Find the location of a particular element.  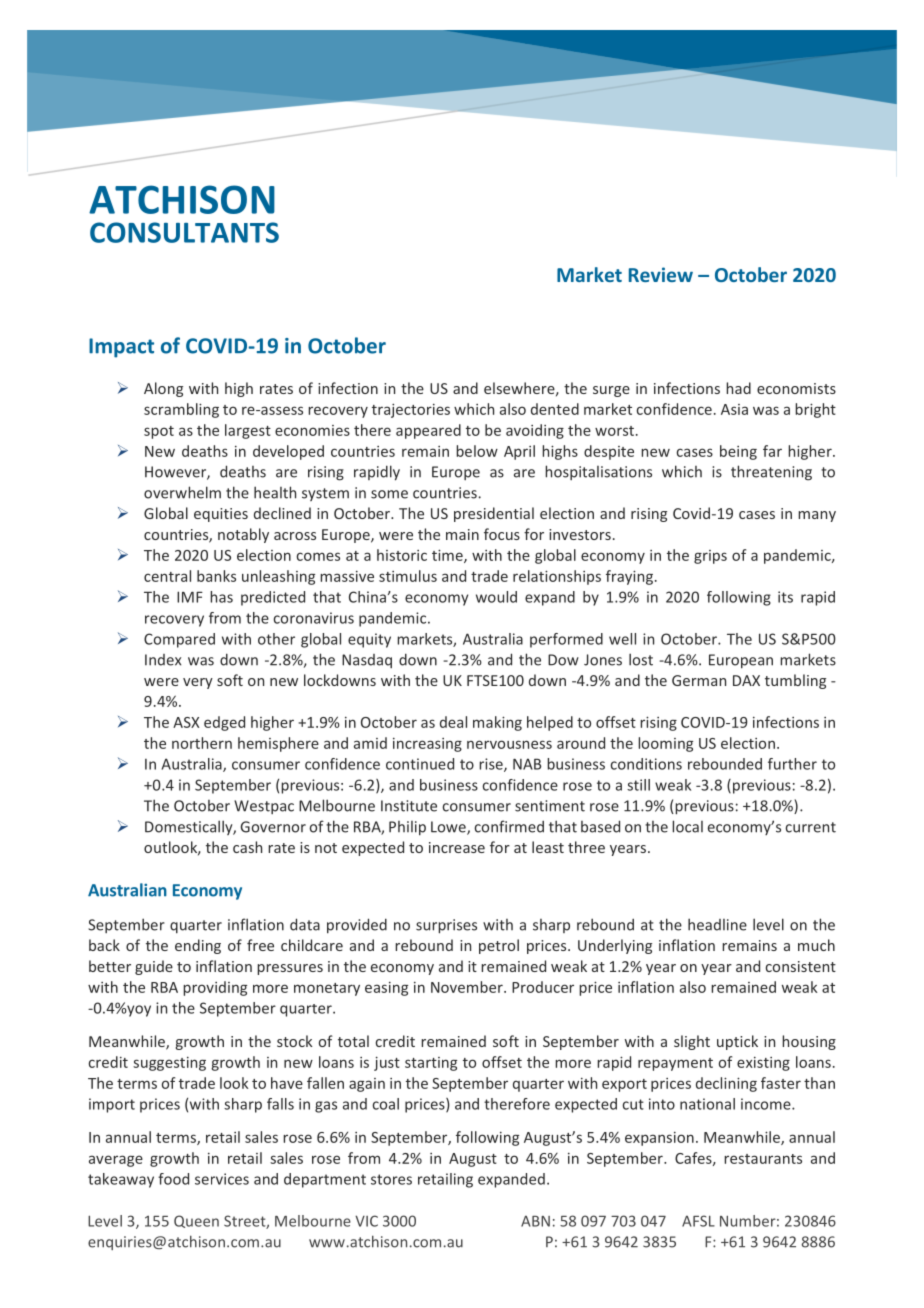

food is located at coordinates (173, 1179).
